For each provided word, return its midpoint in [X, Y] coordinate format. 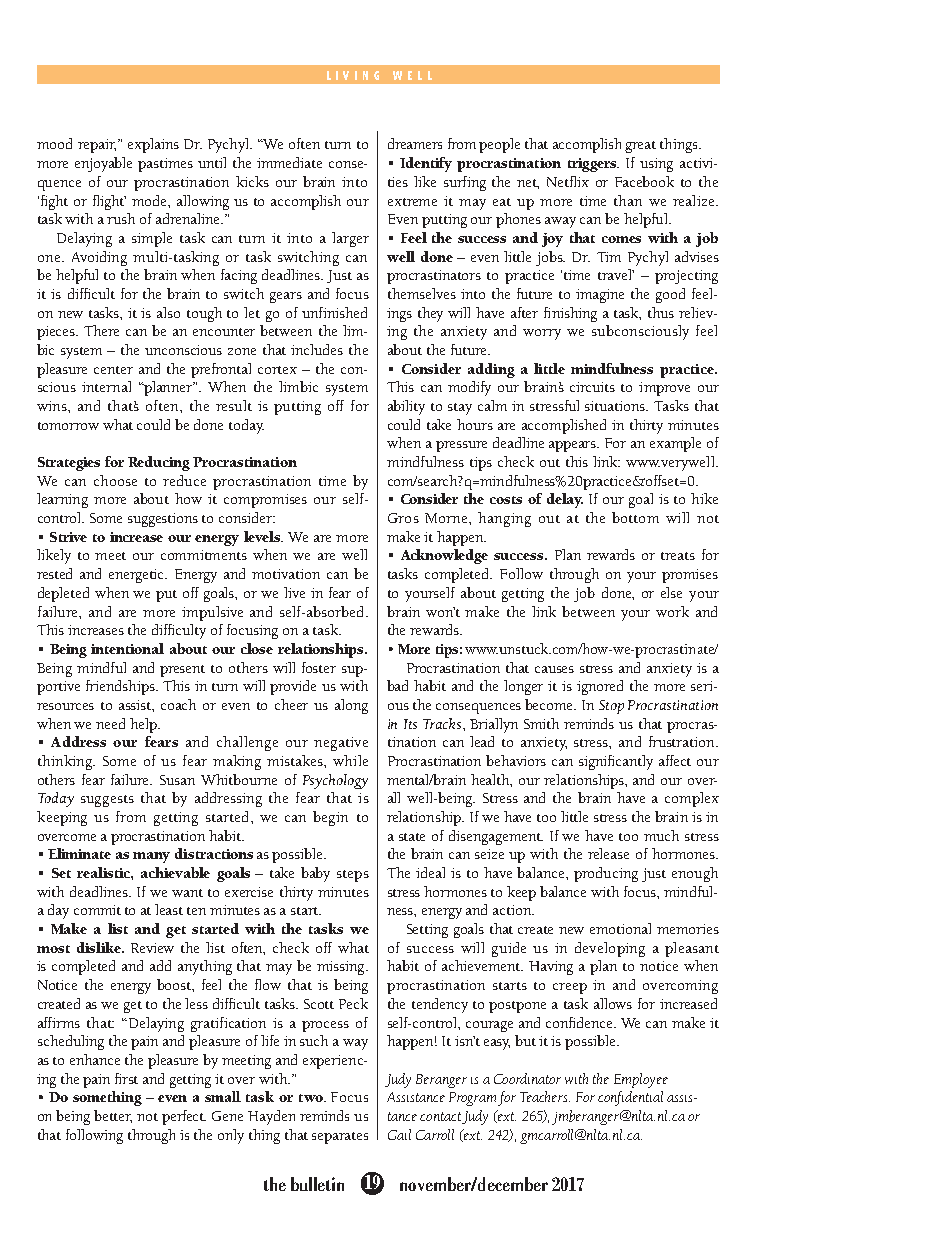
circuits [592, 387]
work [672, 611]
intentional [127, 648]
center [113, 370]
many [151, 857]
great [640, 147]
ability [406, 407]
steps [353, 876]
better [113, 1116]
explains [153, 145]
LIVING [353, 75]
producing [606, 874]
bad [397, 685]
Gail [399, 1134]
